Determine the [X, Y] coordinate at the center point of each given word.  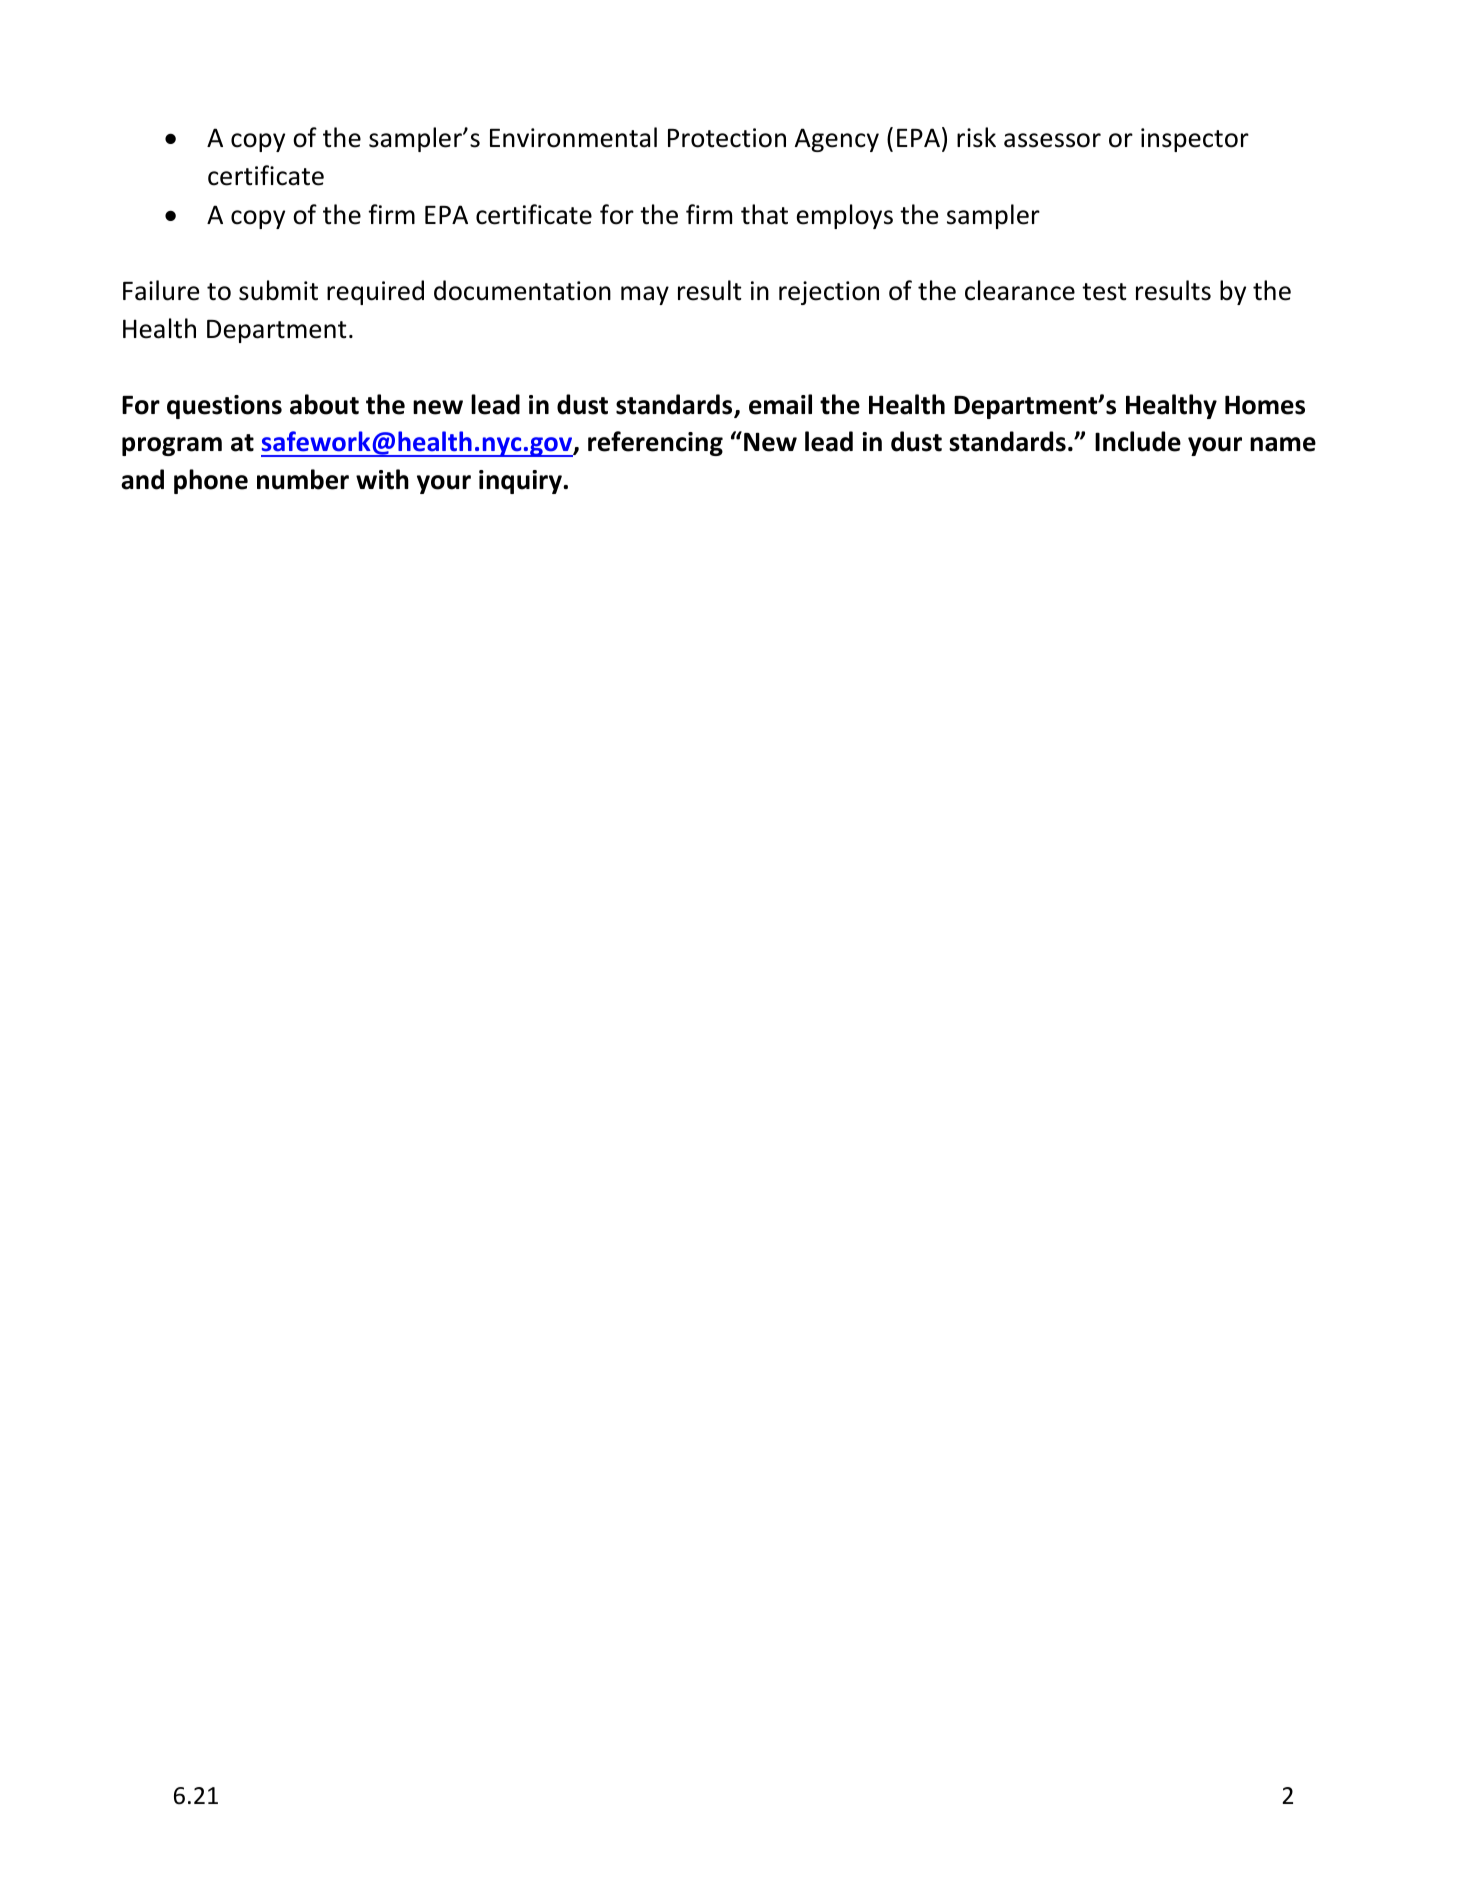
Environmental [573, 137]
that [764, 214]
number [303, 479]
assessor [1052, 140]
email [780, 404]
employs [845, 216]
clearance [1020, 290]
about [324, 404]
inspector [1195, 140]
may [645, 295]
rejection [829, 293]
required [375, 292]
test [1104, 292]
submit [278, 290]
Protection [727, 138]
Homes [1265, 405]
